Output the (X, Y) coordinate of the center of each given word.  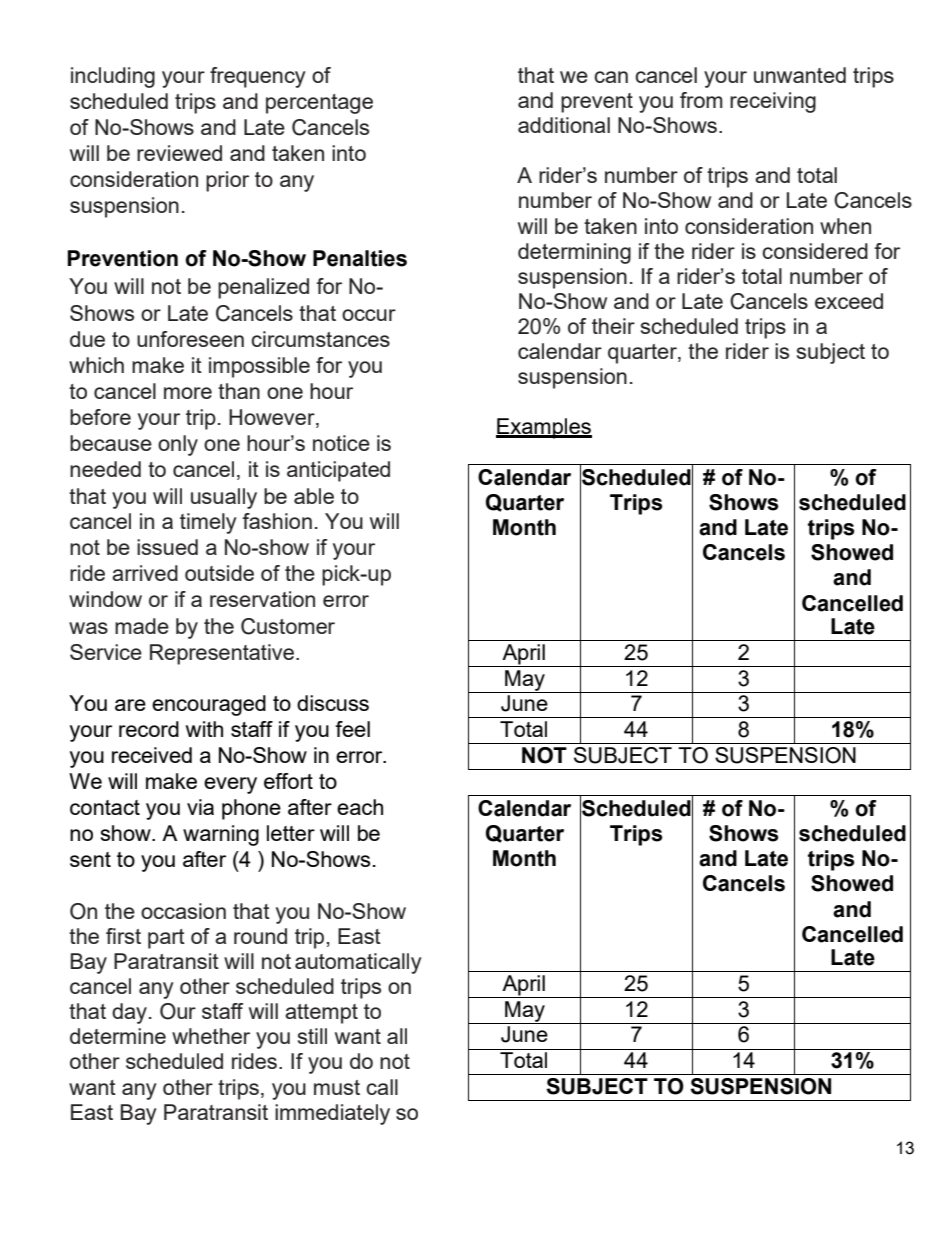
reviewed (179, 153)
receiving (773, 102)
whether (211, 1036)
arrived (145, 573)
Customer (288, 626)
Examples (544, 428)
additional (564, 125)
